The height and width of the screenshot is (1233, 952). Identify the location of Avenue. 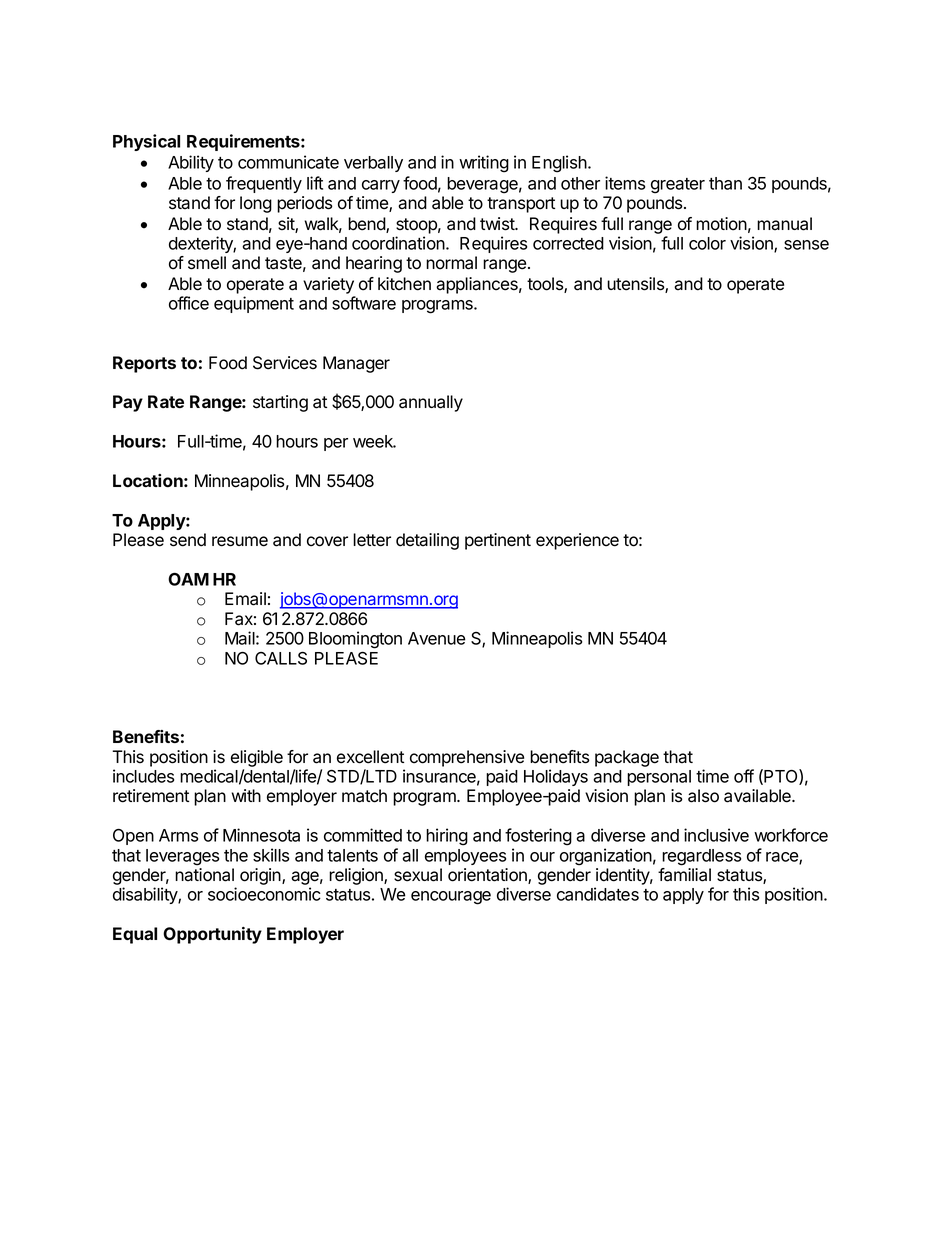
(437, 638).
